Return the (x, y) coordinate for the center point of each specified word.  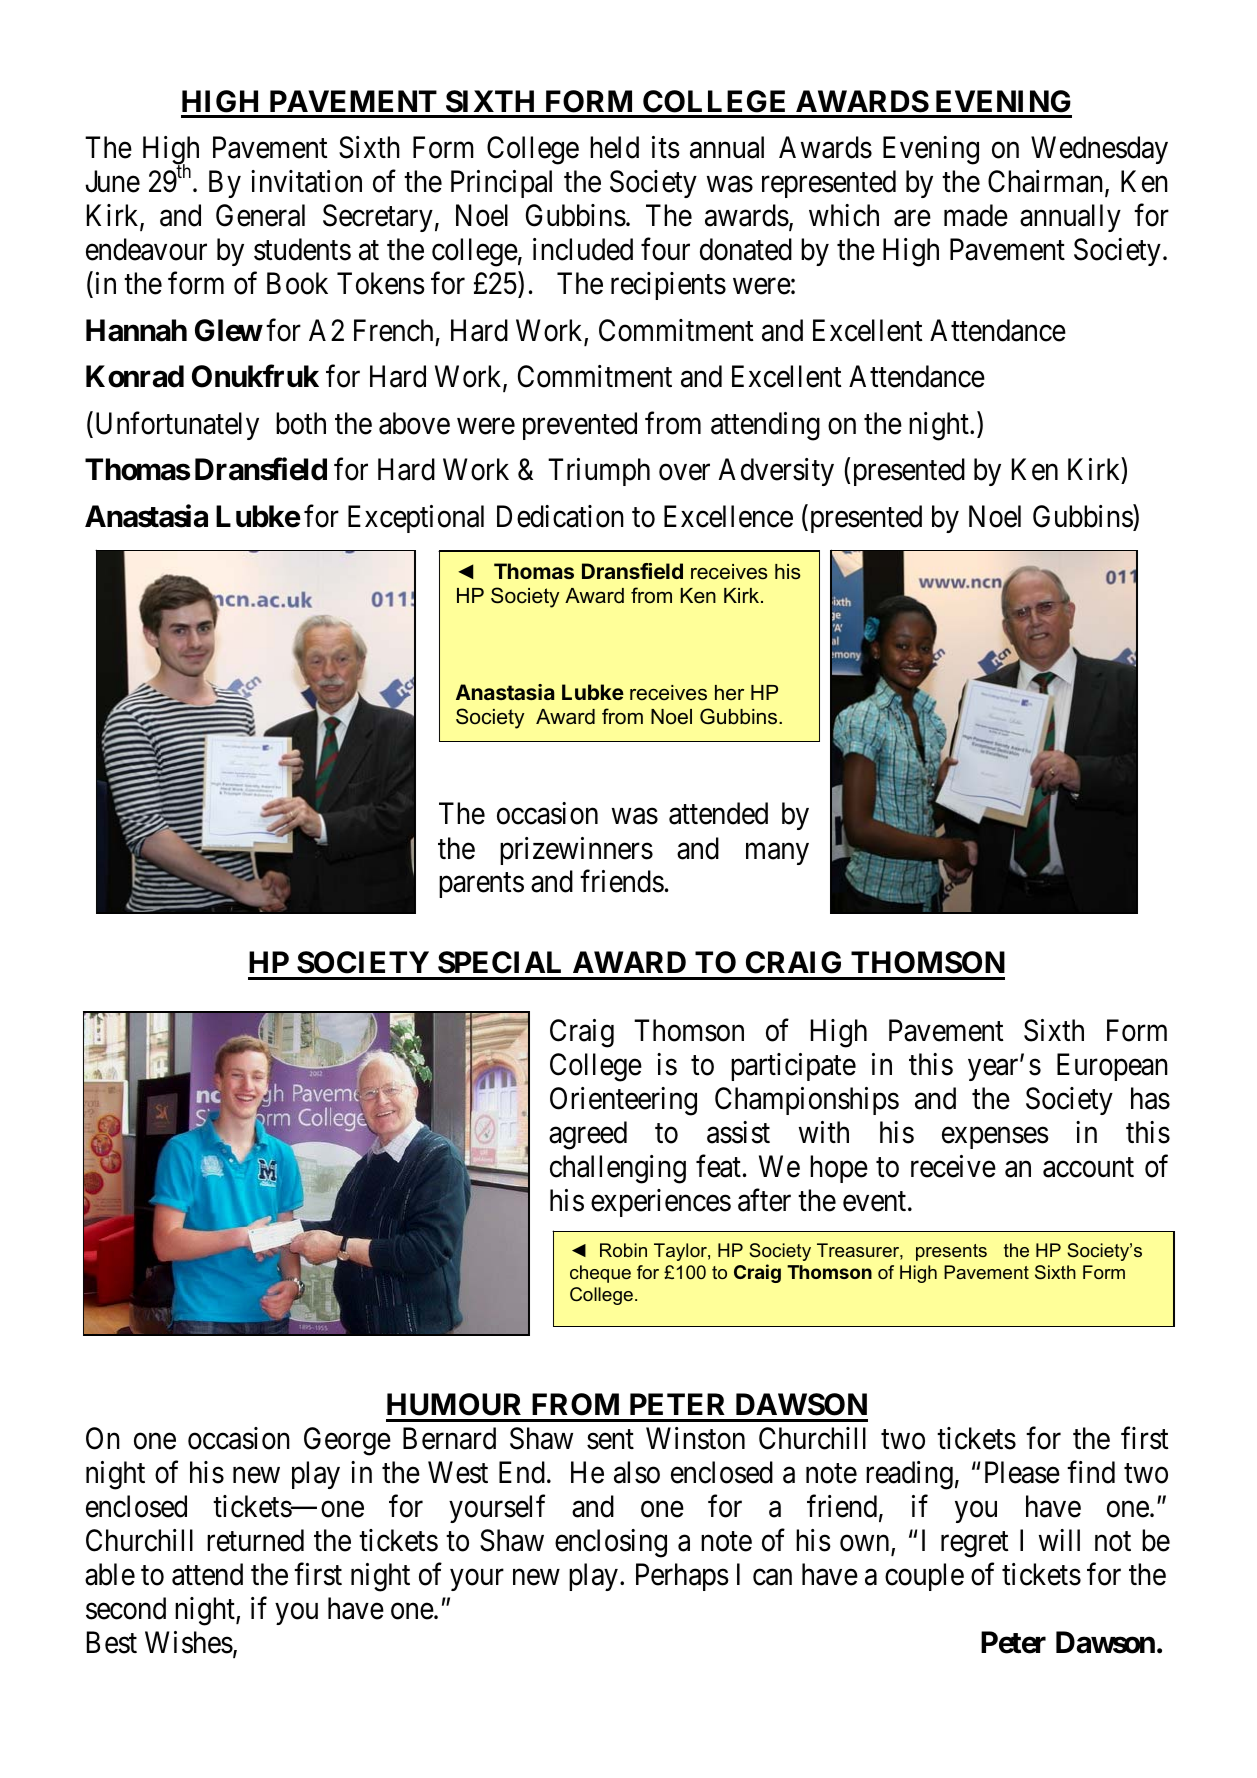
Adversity (776, 472)
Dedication (560, 516)
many (777, 854)
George (347, 1441)
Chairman (1047, 182)
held (614, 147)
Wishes (189, 1642)
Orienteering (623, 1101)
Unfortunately (175, 426)
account (1088, 1168)
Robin (623, 1250)
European (1112, 1067)
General (260, 215)
